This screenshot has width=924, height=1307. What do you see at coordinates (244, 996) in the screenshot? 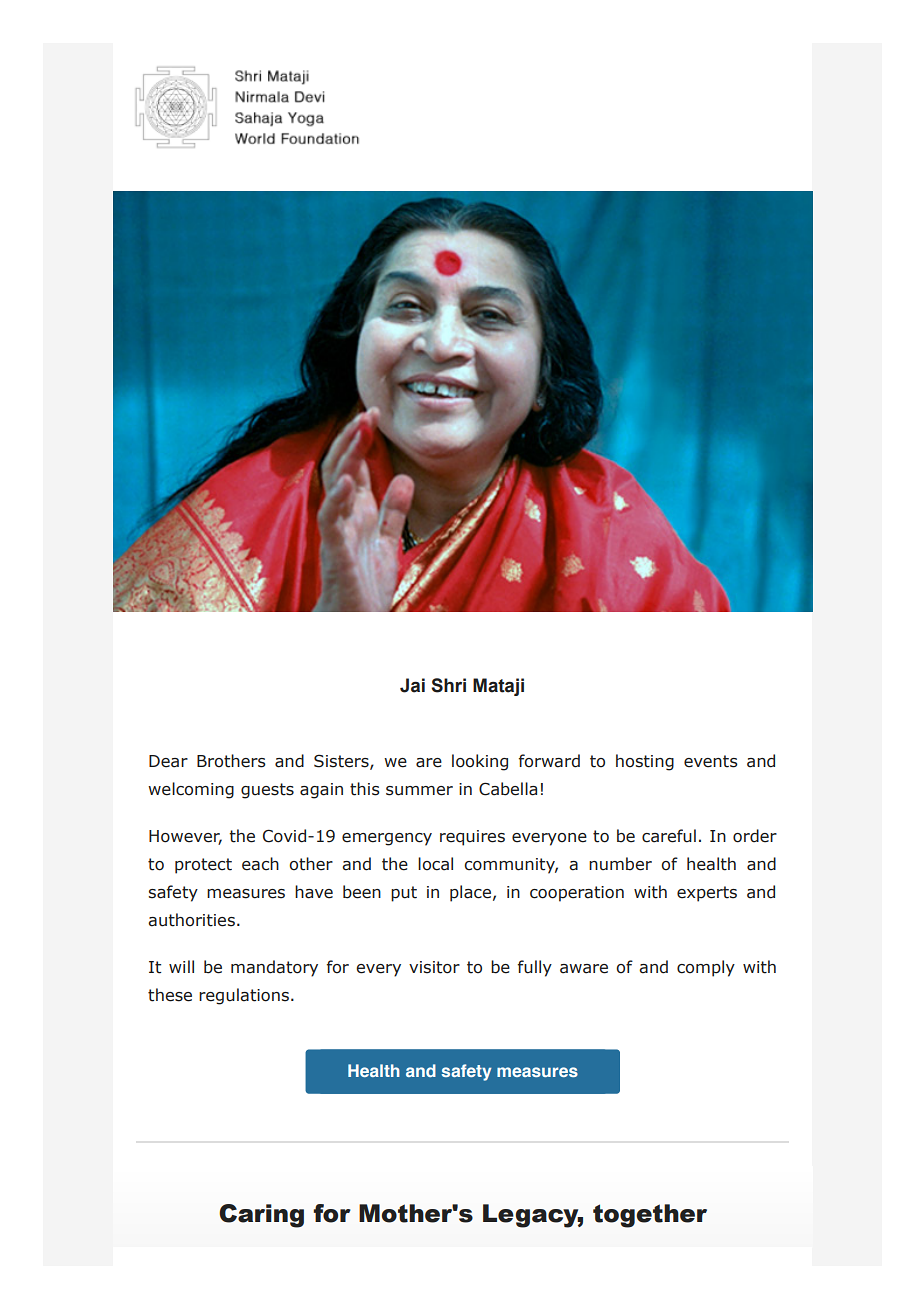
I see `regulations` at bounding box center [244, 996].
